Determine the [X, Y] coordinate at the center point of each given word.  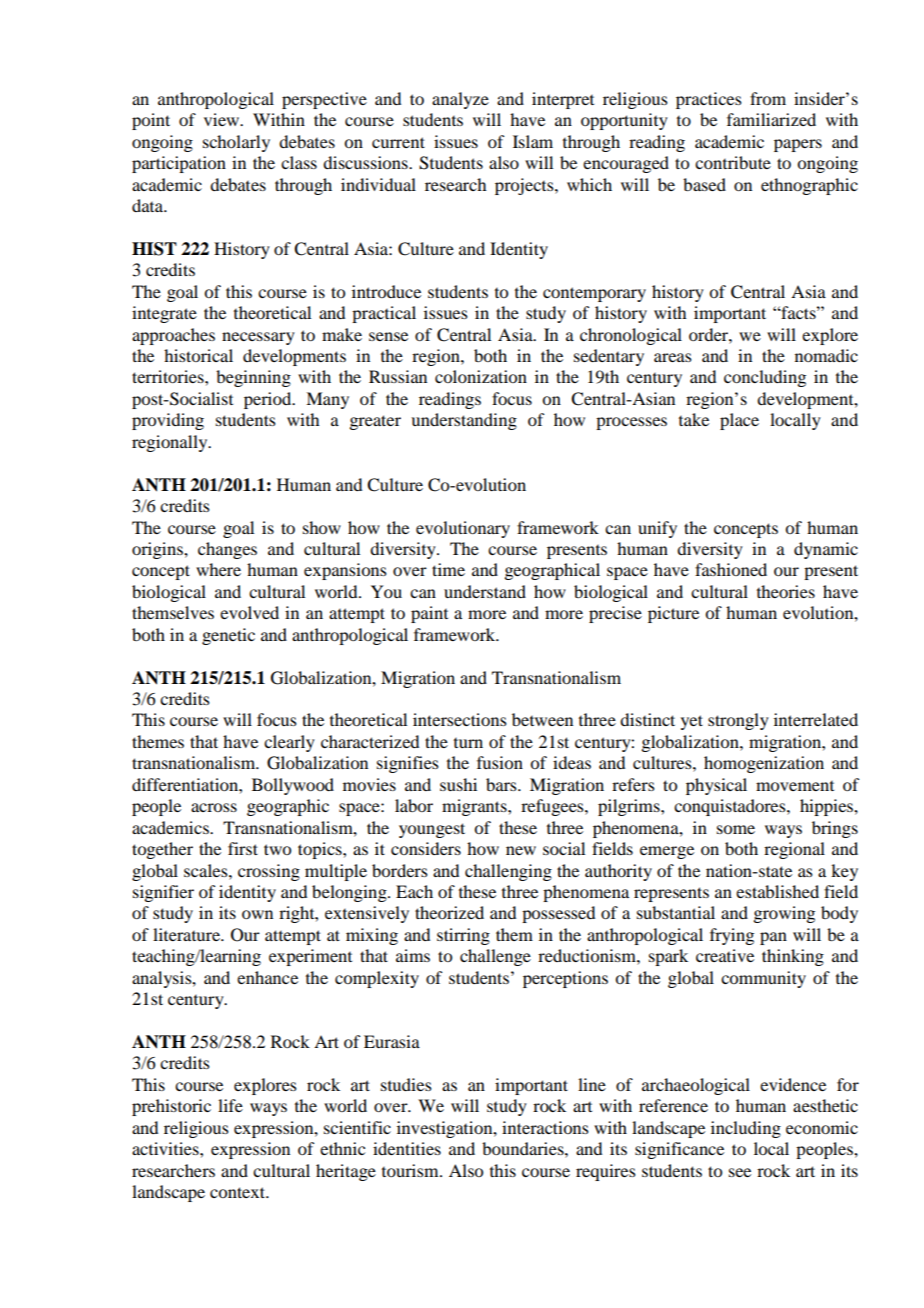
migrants [475, 807]
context [239, 1192]
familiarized [771, 119]
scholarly [236, 143]
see [740, 1172]
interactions [545, 1127]
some [736, 829]
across [214, 807]
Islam [533, 141]
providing [168, 421]
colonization [481, 376]
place [739, 421]
